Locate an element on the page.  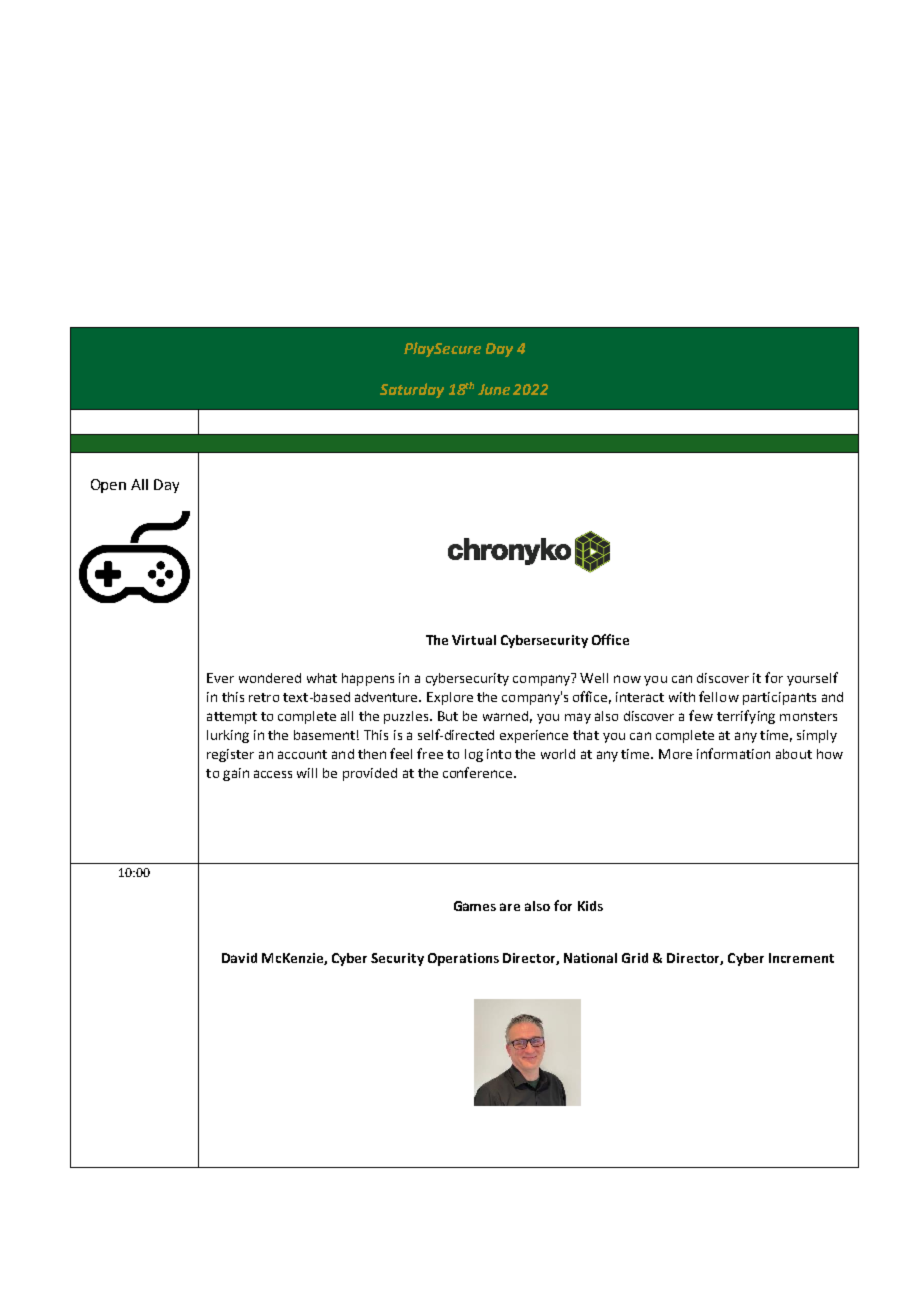
June is located at coordinates (494, 389).
